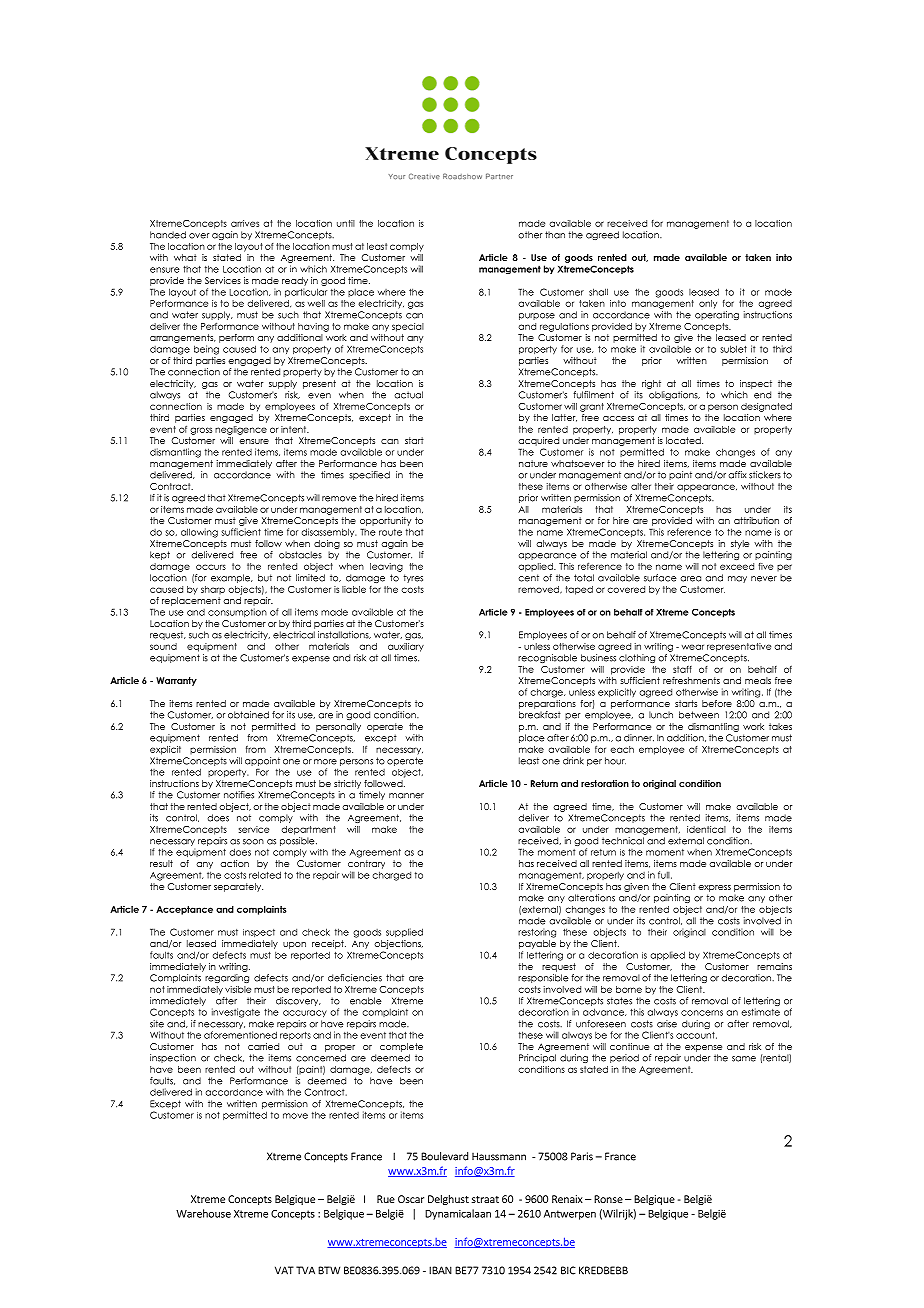 The width and height of the image is (924, 1308). What do you see at coordinates (533, 463) in the image?
I see `nature` at bounding box center [533, 463].
